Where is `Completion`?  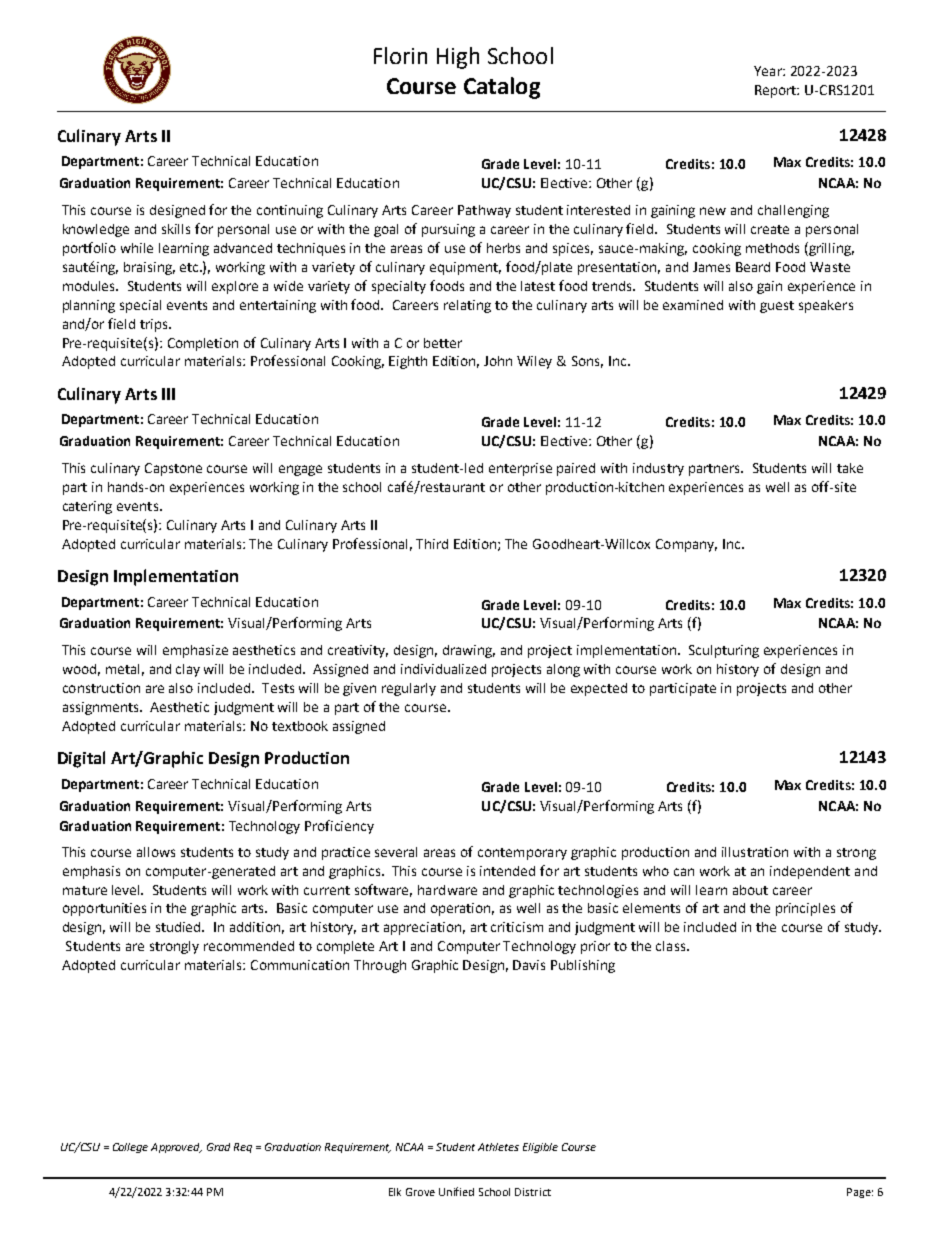
Completion is located at coordinates (203, 344).
